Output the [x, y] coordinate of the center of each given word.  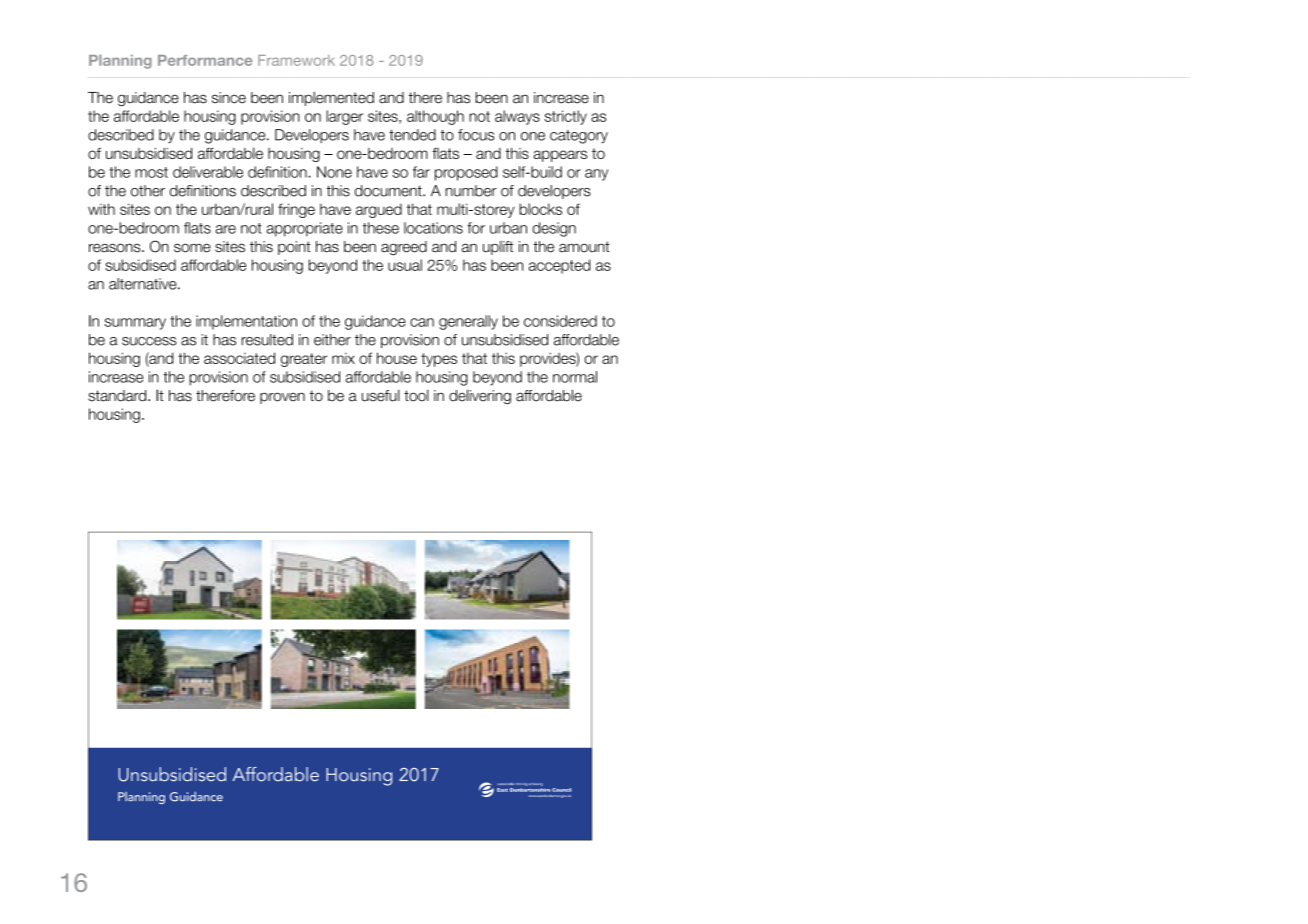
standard [118, 396]
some [192, 248]
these [381, 228]
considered [560, 321]
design [554, 229]
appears [560, 156]
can [422, 322]
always [517, 117]
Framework [296, 60]
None [334, 172]
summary [135, 324]
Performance [205, 60]
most [151, 172]
